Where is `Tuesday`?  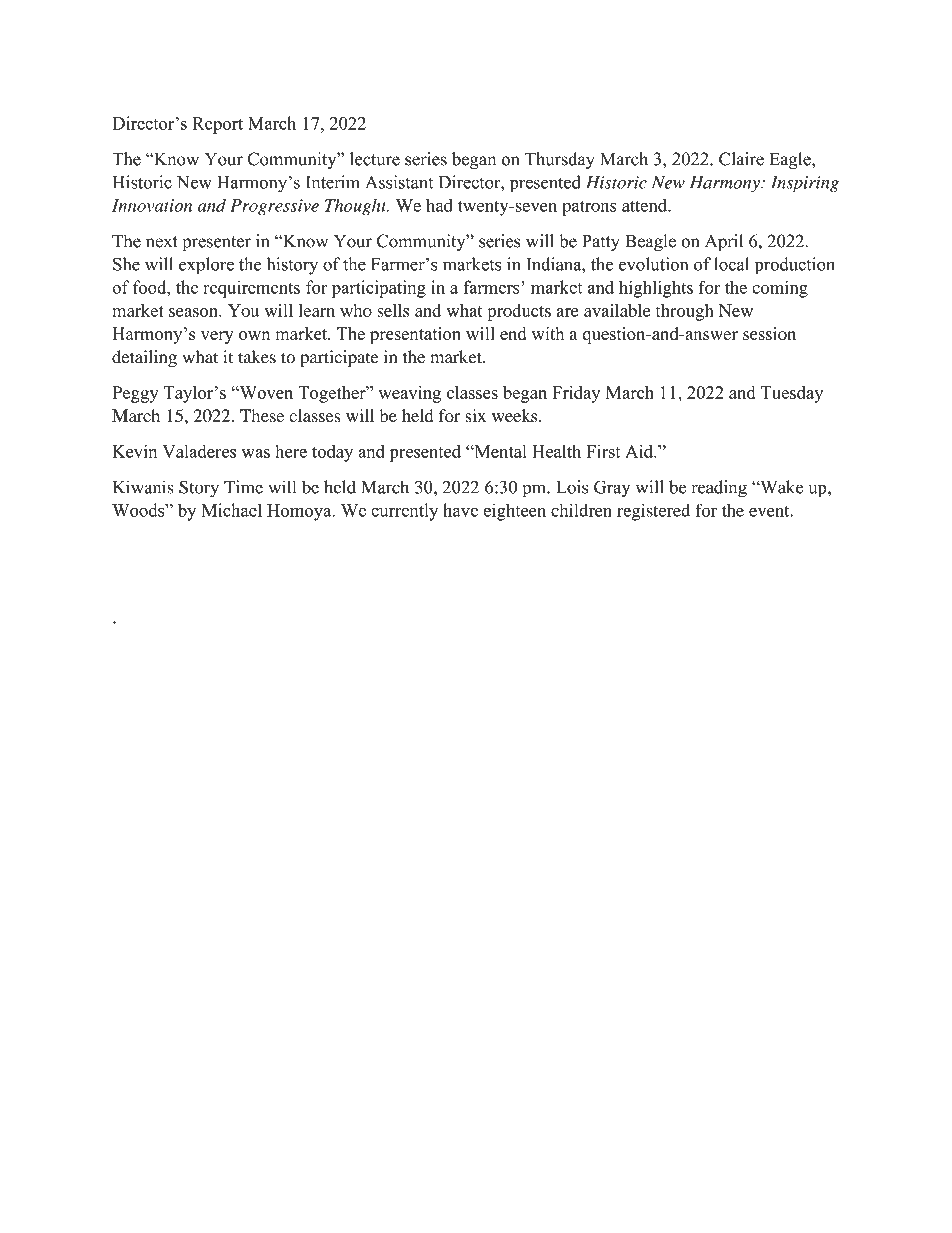
Tuesday is located at coordinates (792, 394).
